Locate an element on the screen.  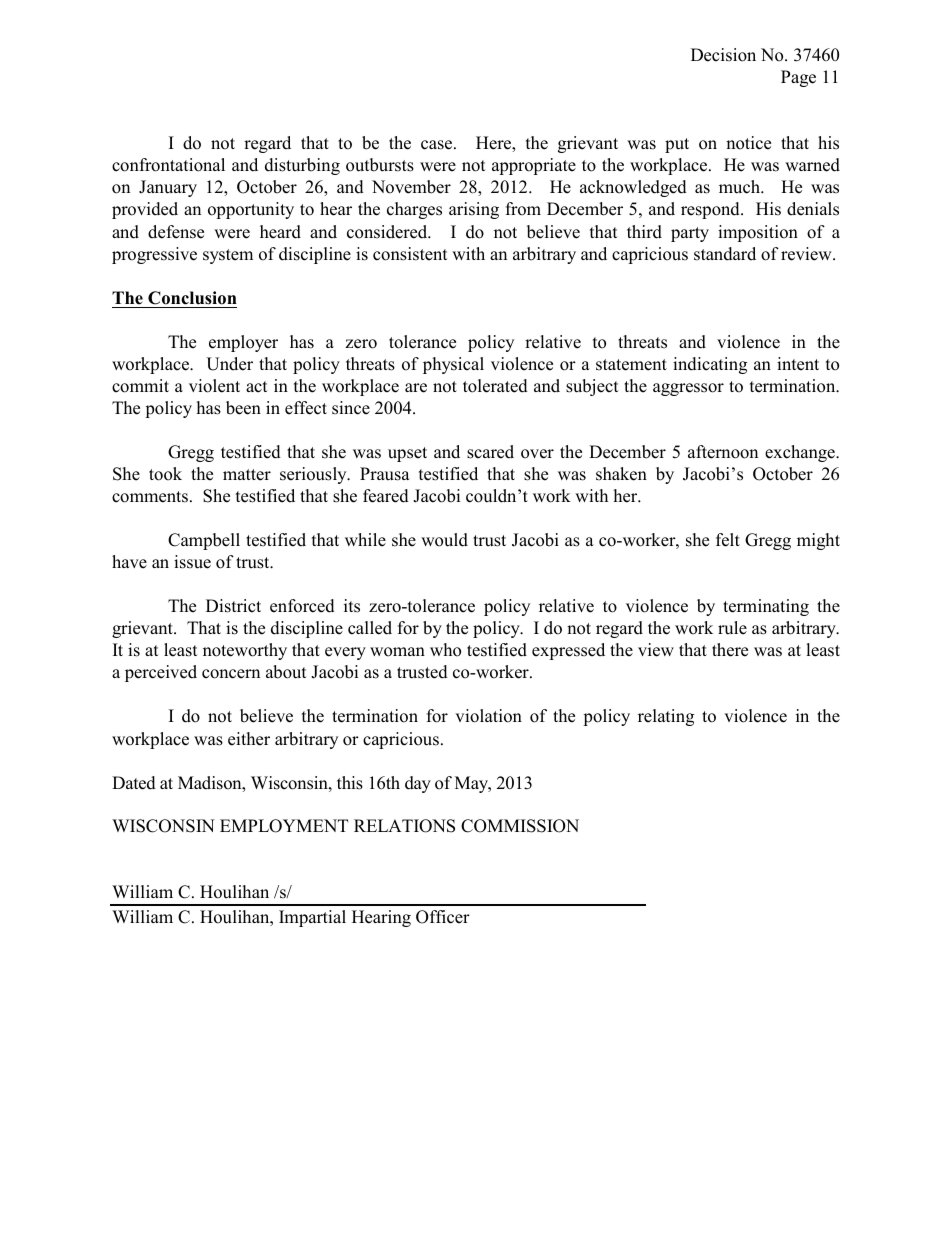
consistent is located at coordinates (410, 254).
